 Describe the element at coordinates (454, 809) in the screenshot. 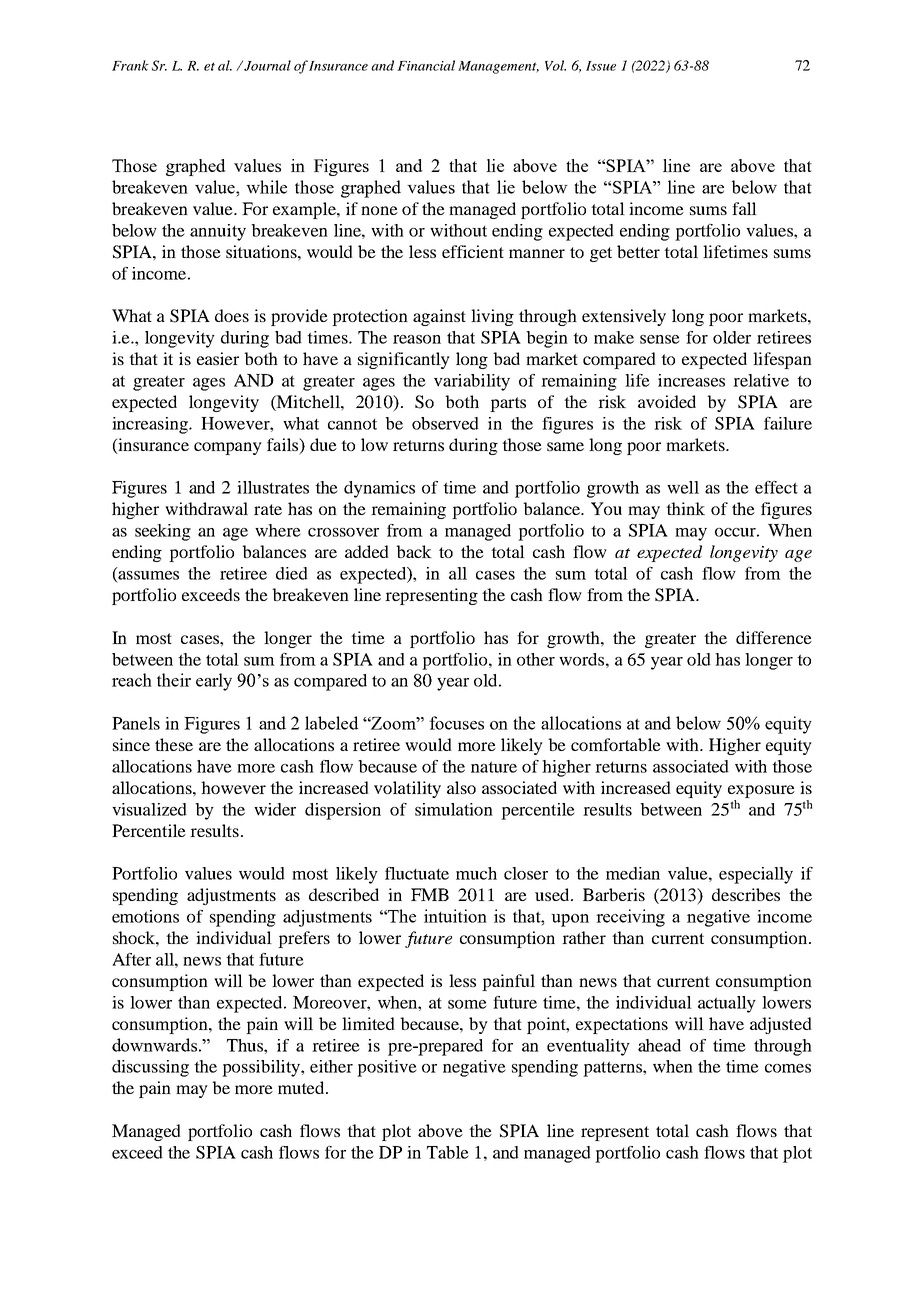

I see `simulation` at that location.
